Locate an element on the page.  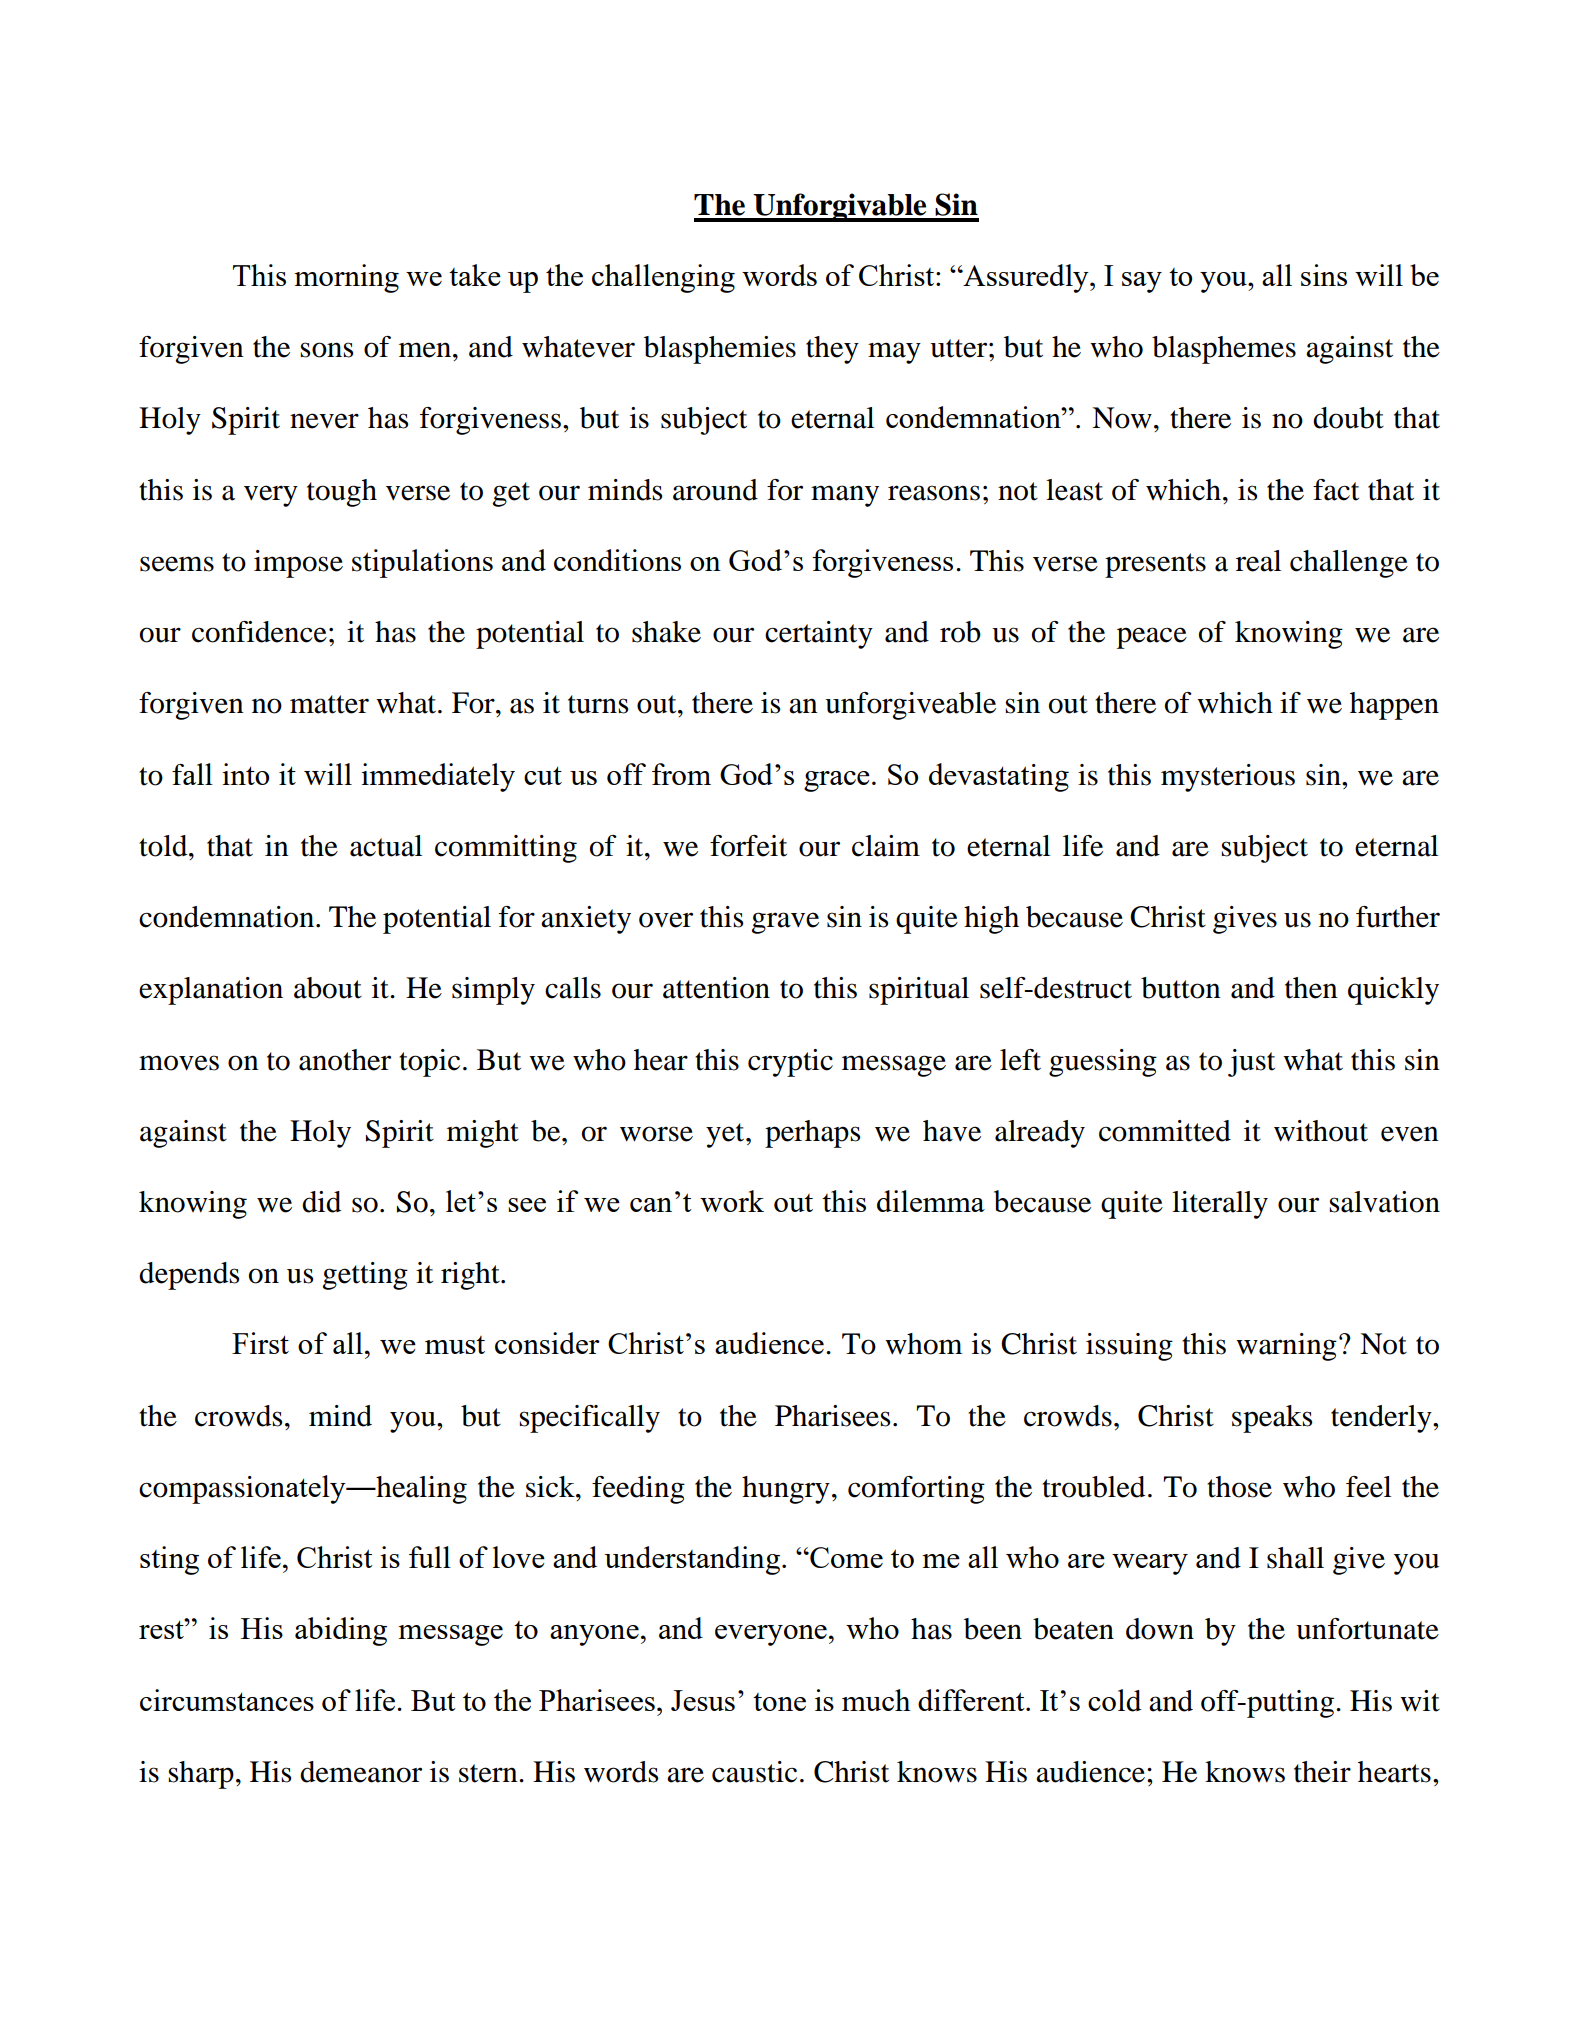
literally is located at coordinates (1220, 1205).
